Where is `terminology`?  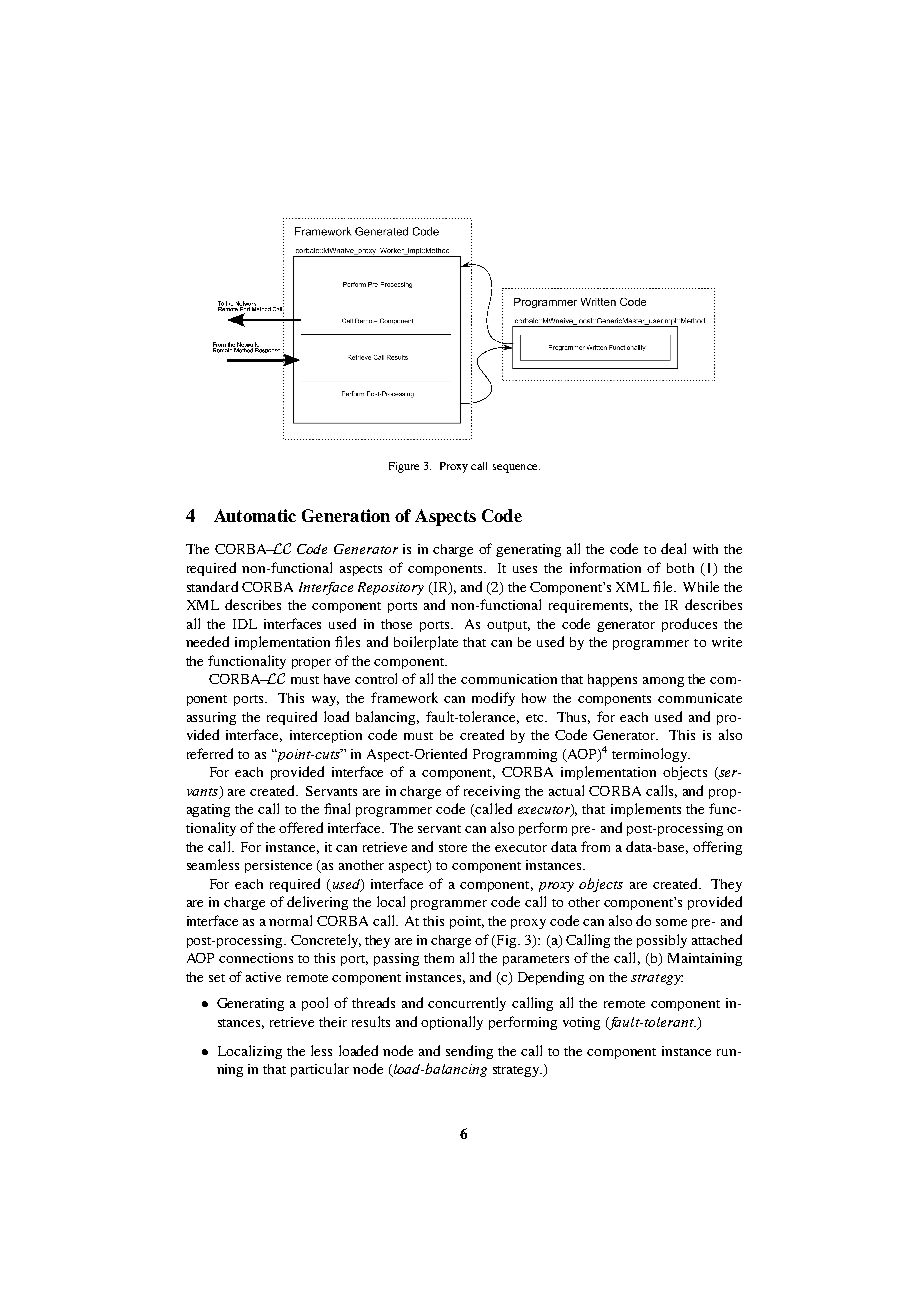 terminology is located at coordinates (651, 755).
